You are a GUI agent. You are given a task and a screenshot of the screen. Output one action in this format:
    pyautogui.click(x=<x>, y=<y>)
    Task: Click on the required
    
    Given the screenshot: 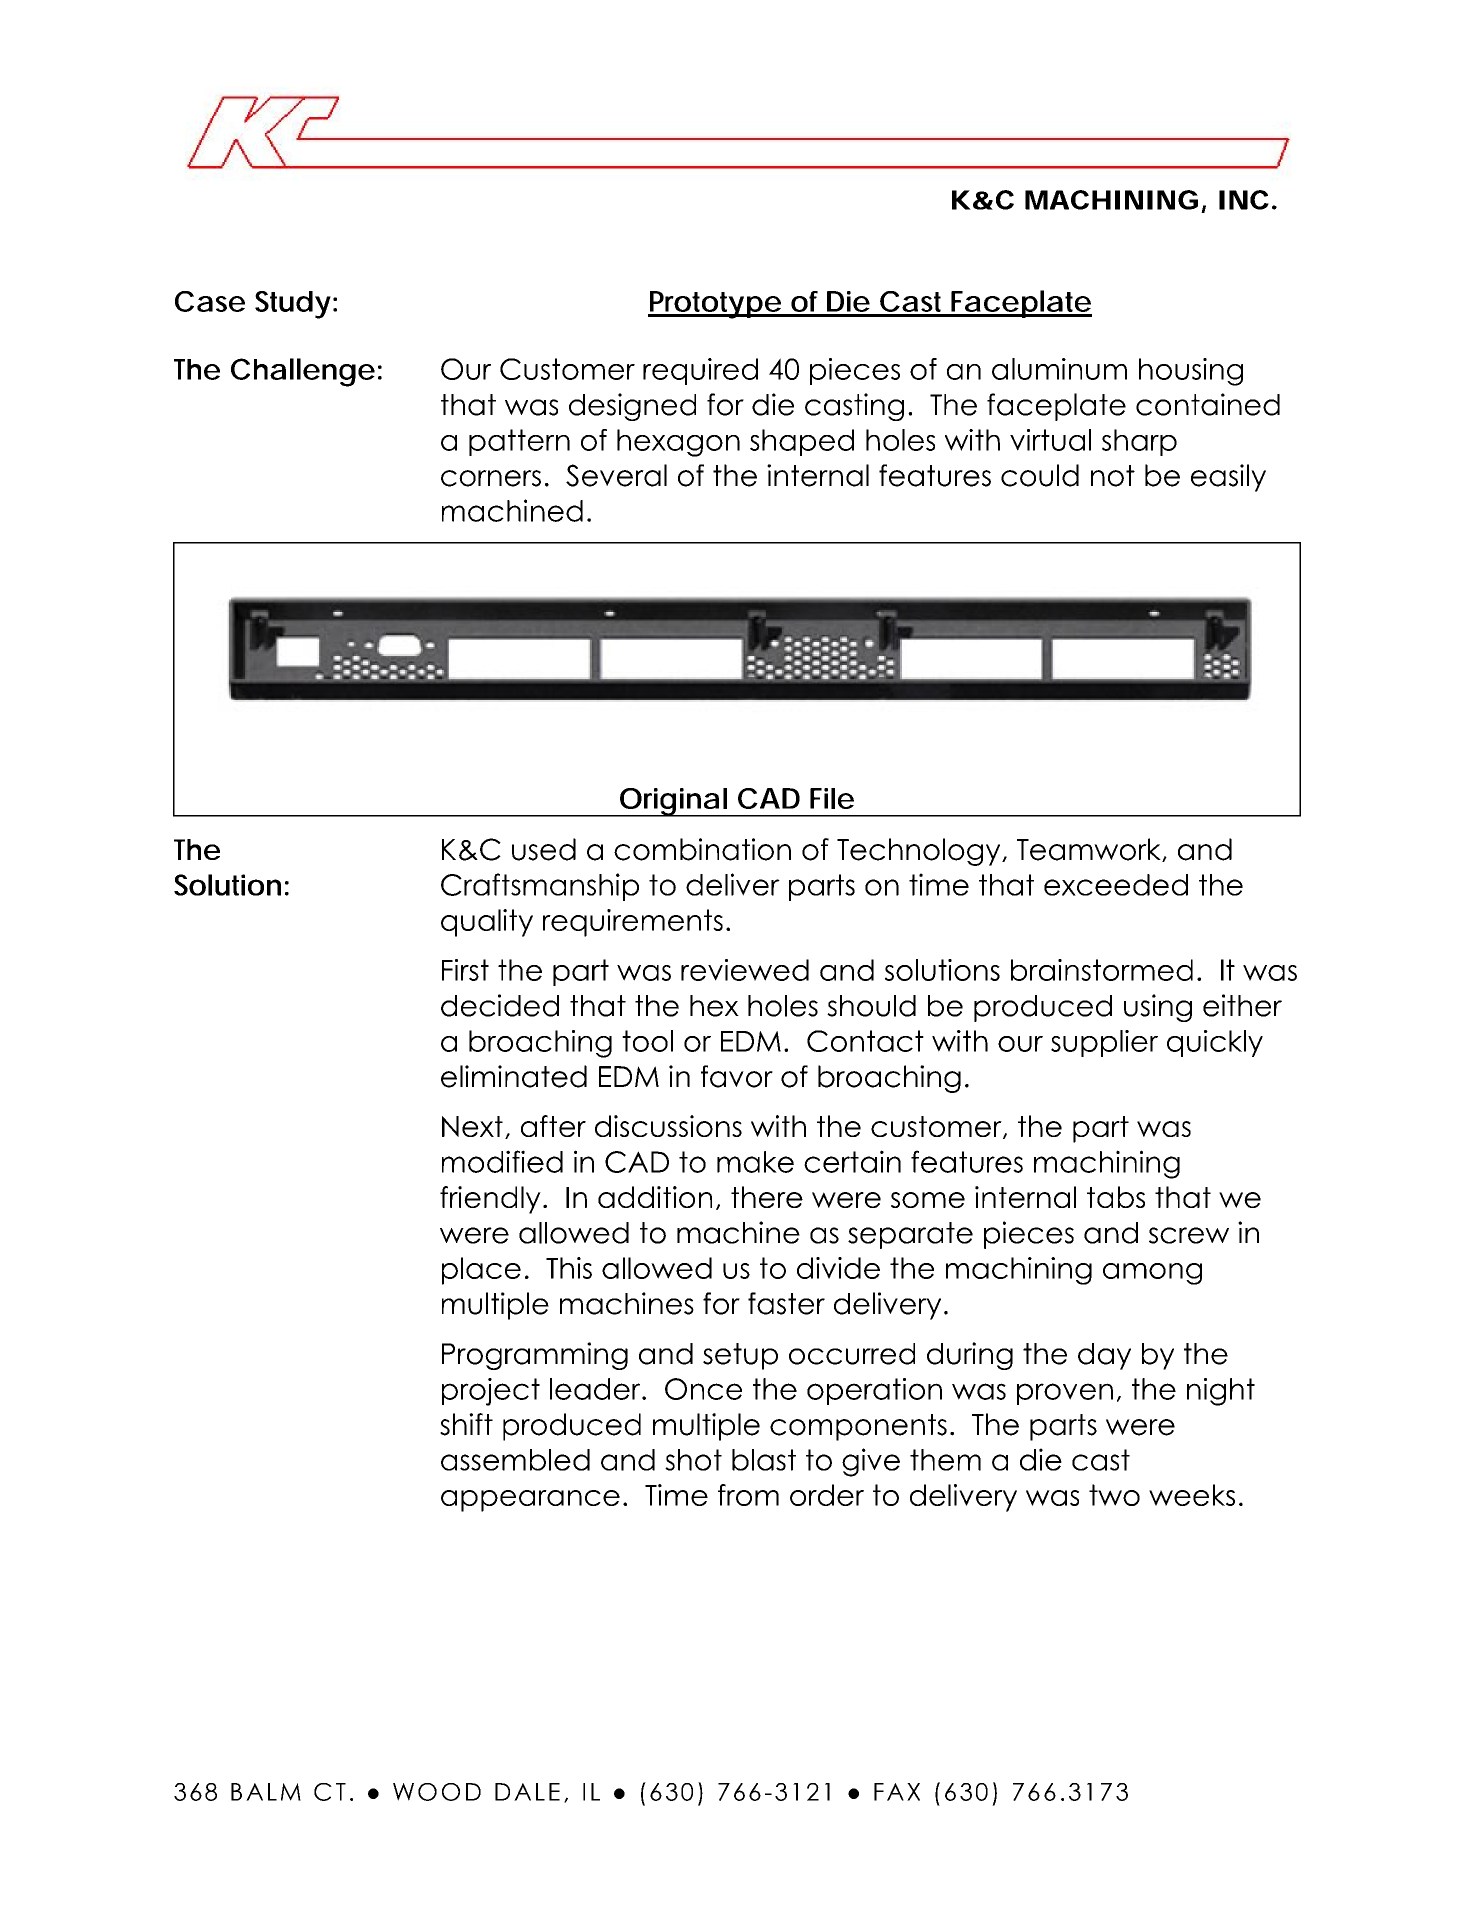 What is the action you would take?
    pyautogui.click(x=700, y=371)
